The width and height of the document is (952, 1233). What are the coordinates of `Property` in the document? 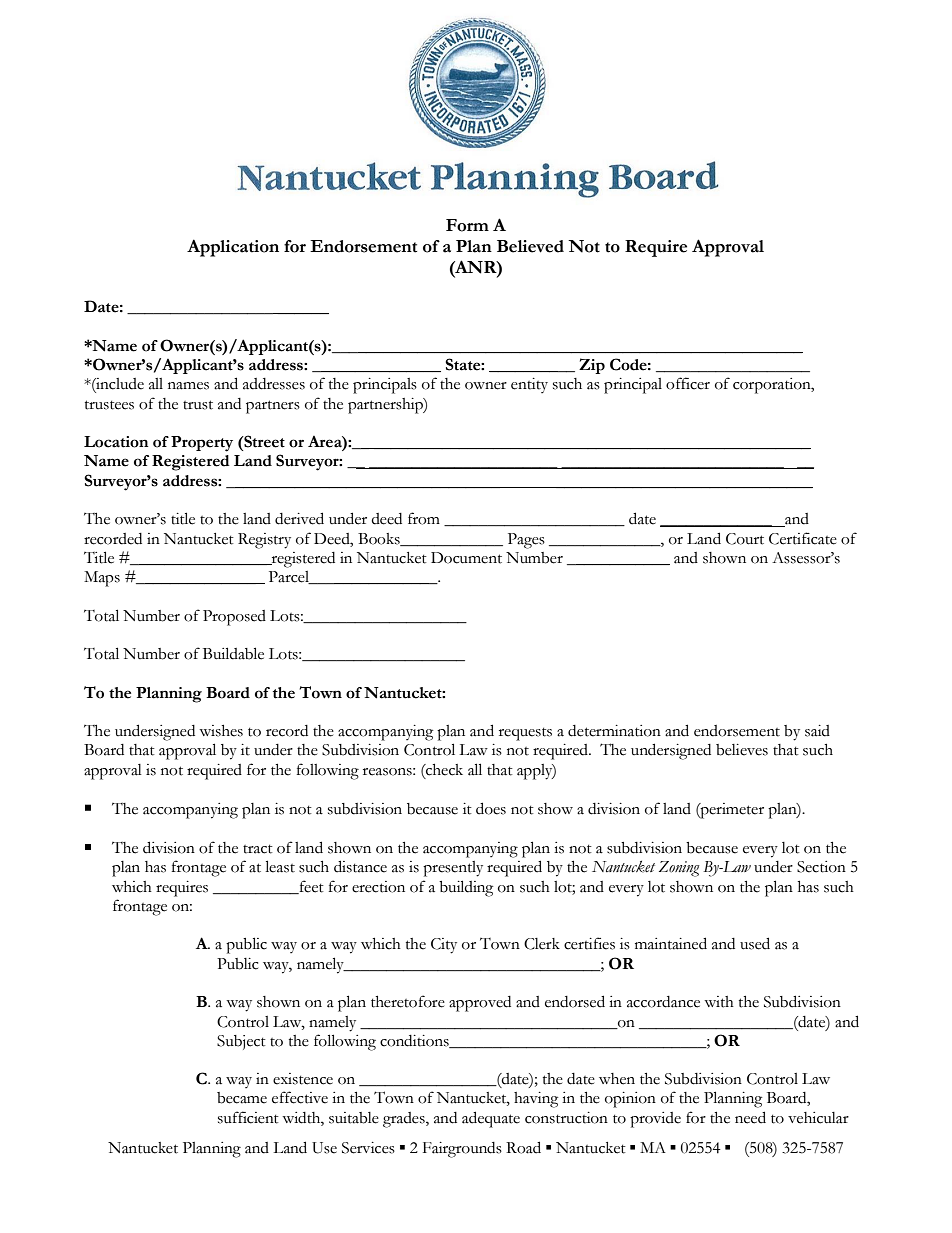 It's located at (202, 444).
